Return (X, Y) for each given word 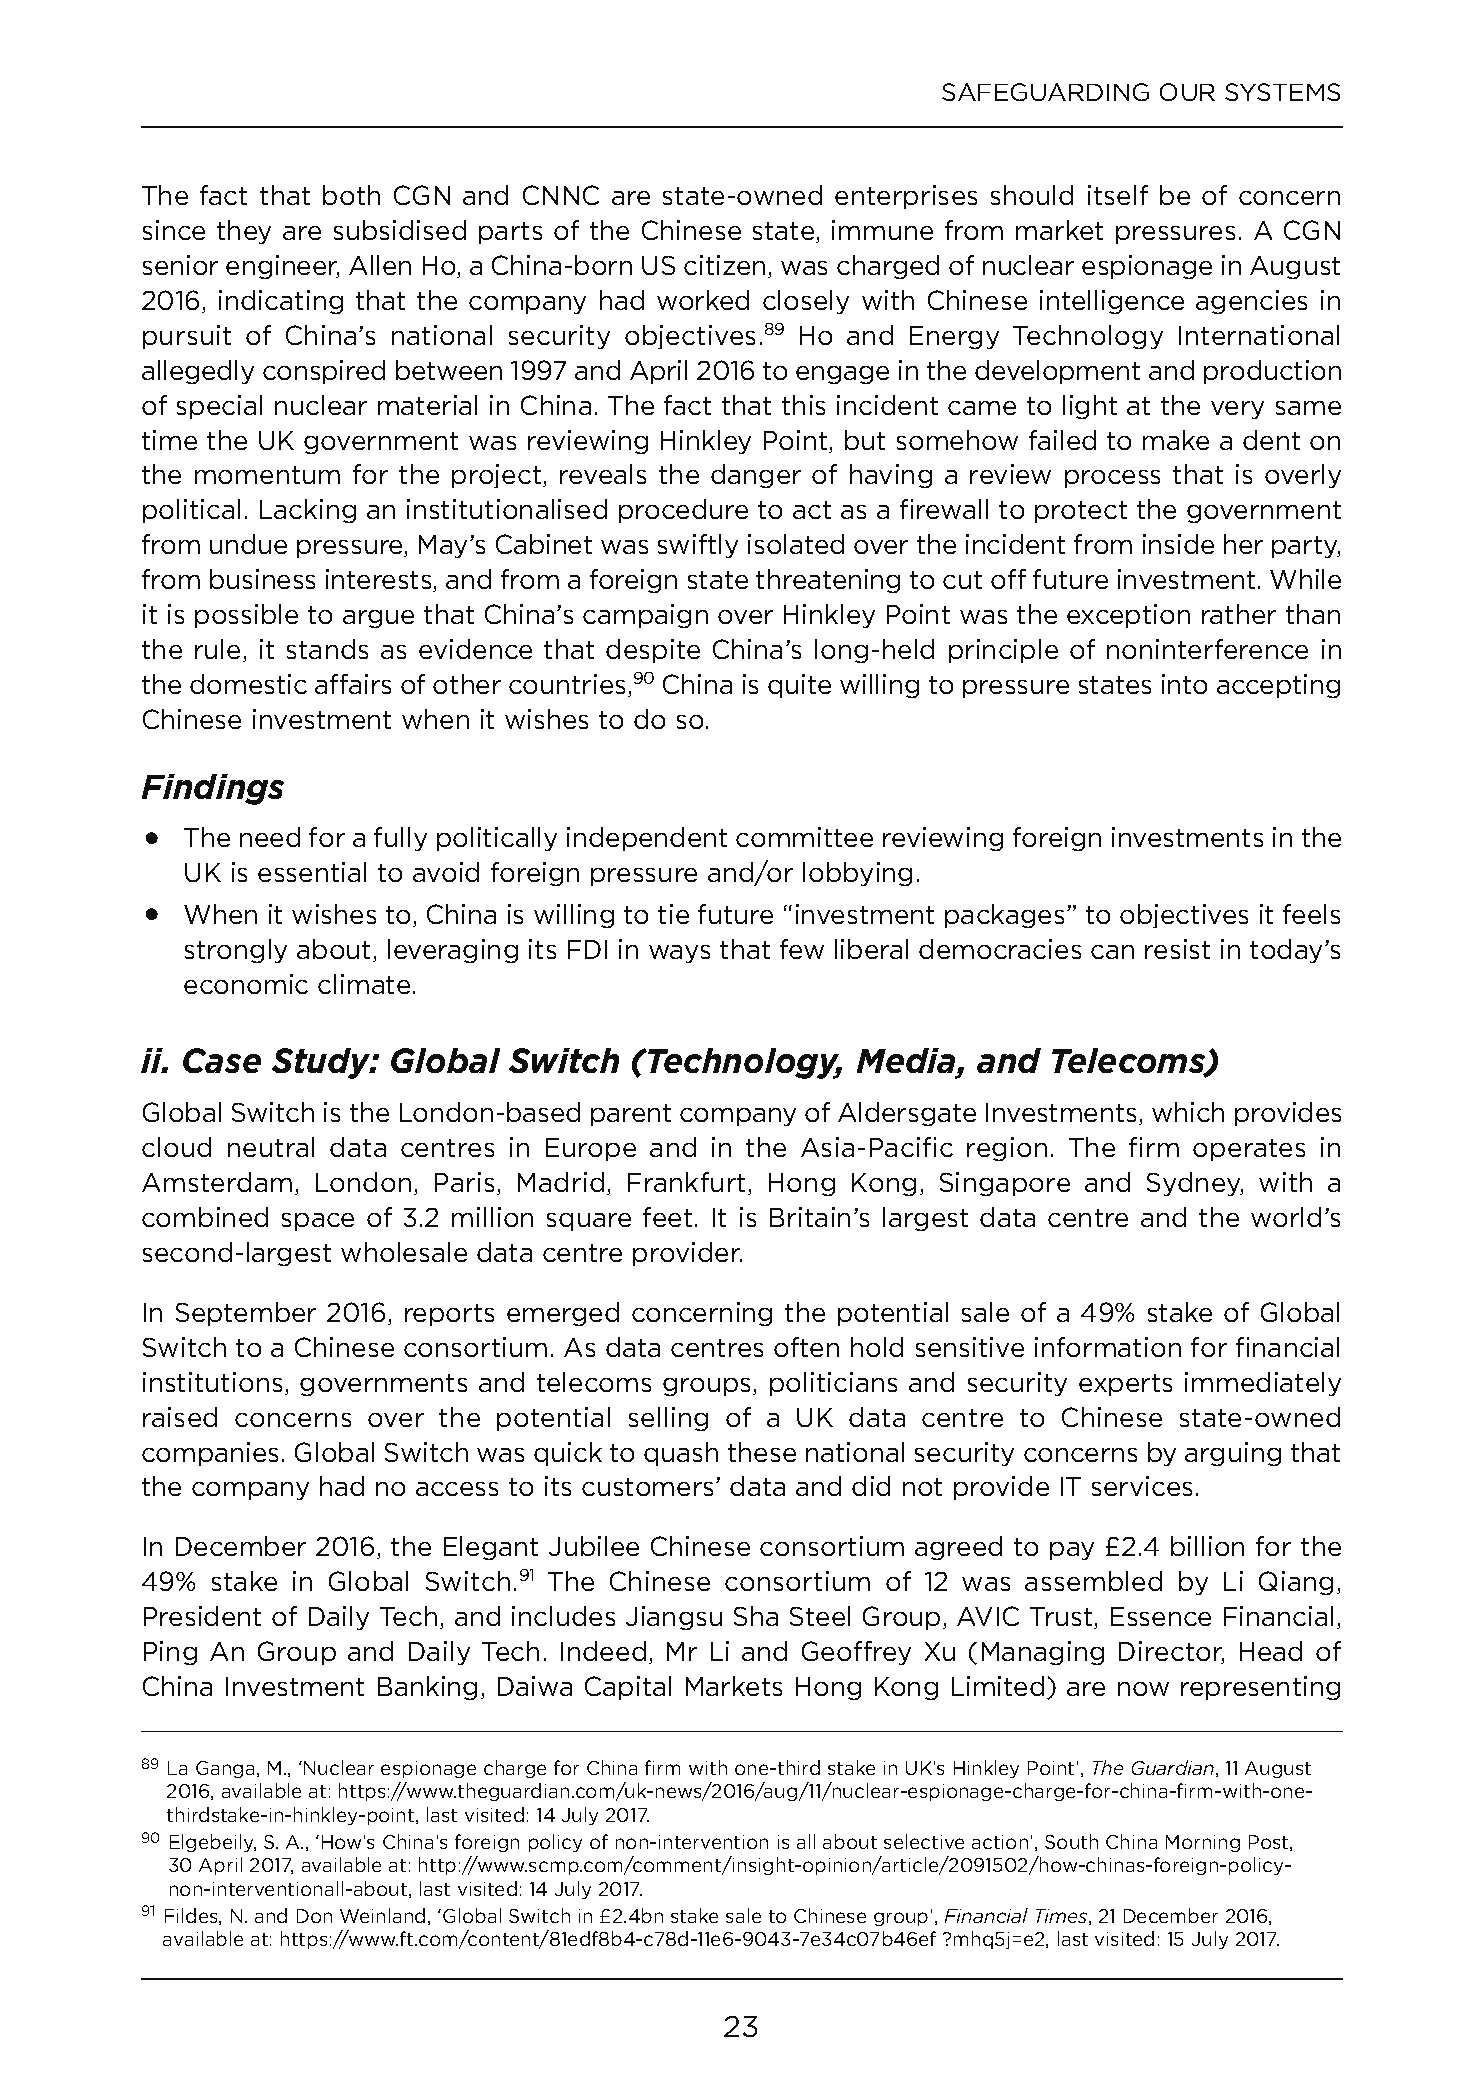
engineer (282, 267)
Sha (756, 1616)
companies (210, 1454)
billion (1207, 1546)
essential (312, 872)
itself (1118, 195)
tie (673, 914)
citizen (724, 265)
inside (1178, 544)
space (318, 1222)
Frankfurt (688, 1183)
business (262, 579)
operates (1249, 1150)
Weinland (382, 1915)
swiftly (698, 546)
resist (1177, 949)
